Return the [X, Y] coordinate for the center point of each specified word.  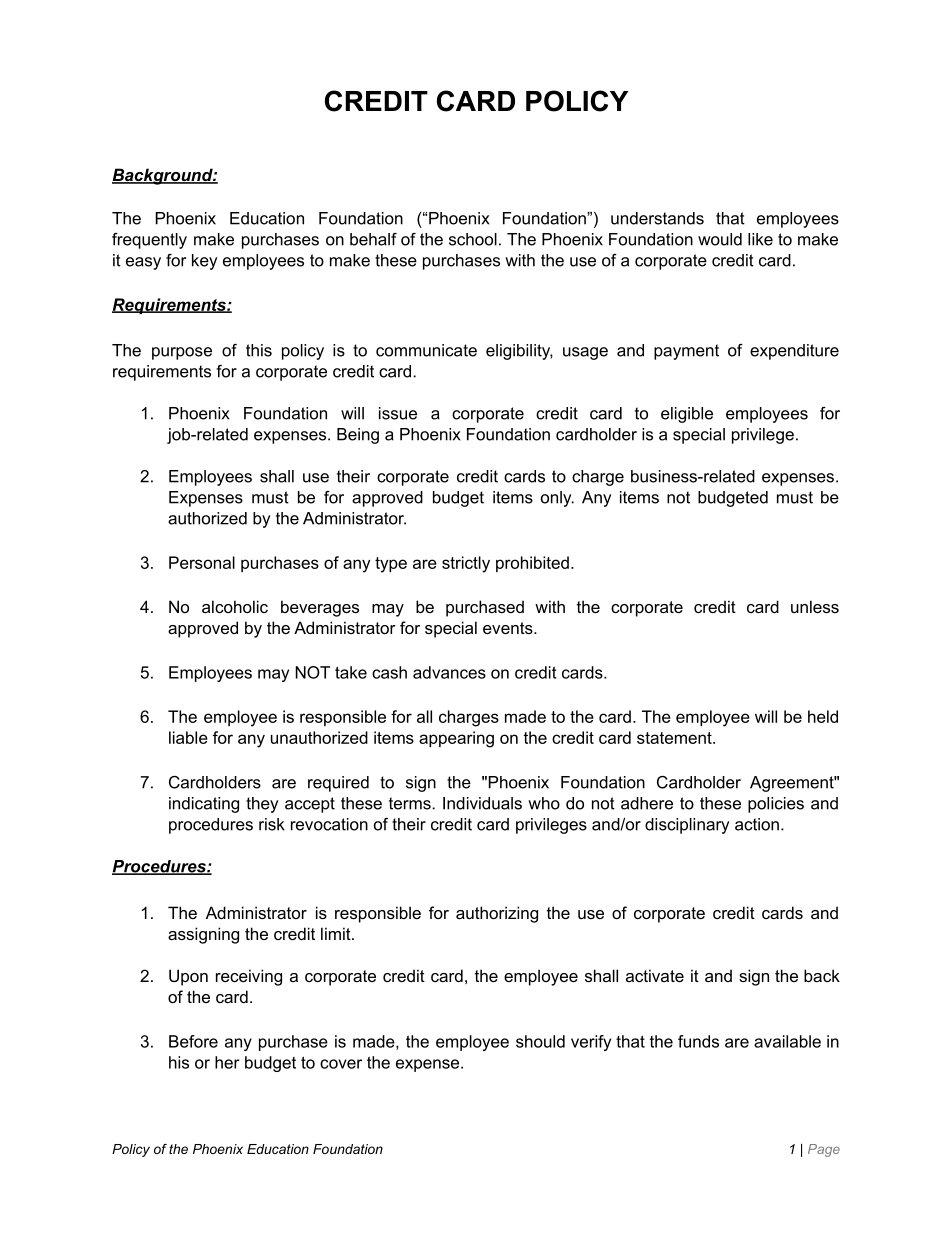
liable [188, 737]
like [760, 239]
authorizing [497, 914]
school [473, 239]
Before [193, 1041]
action [757, 824]
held [823, 716]
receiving [249, 977]
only [557, 499]
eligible [687, 415]
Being [358, 436]
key [204, 262]
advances [449, 672]
